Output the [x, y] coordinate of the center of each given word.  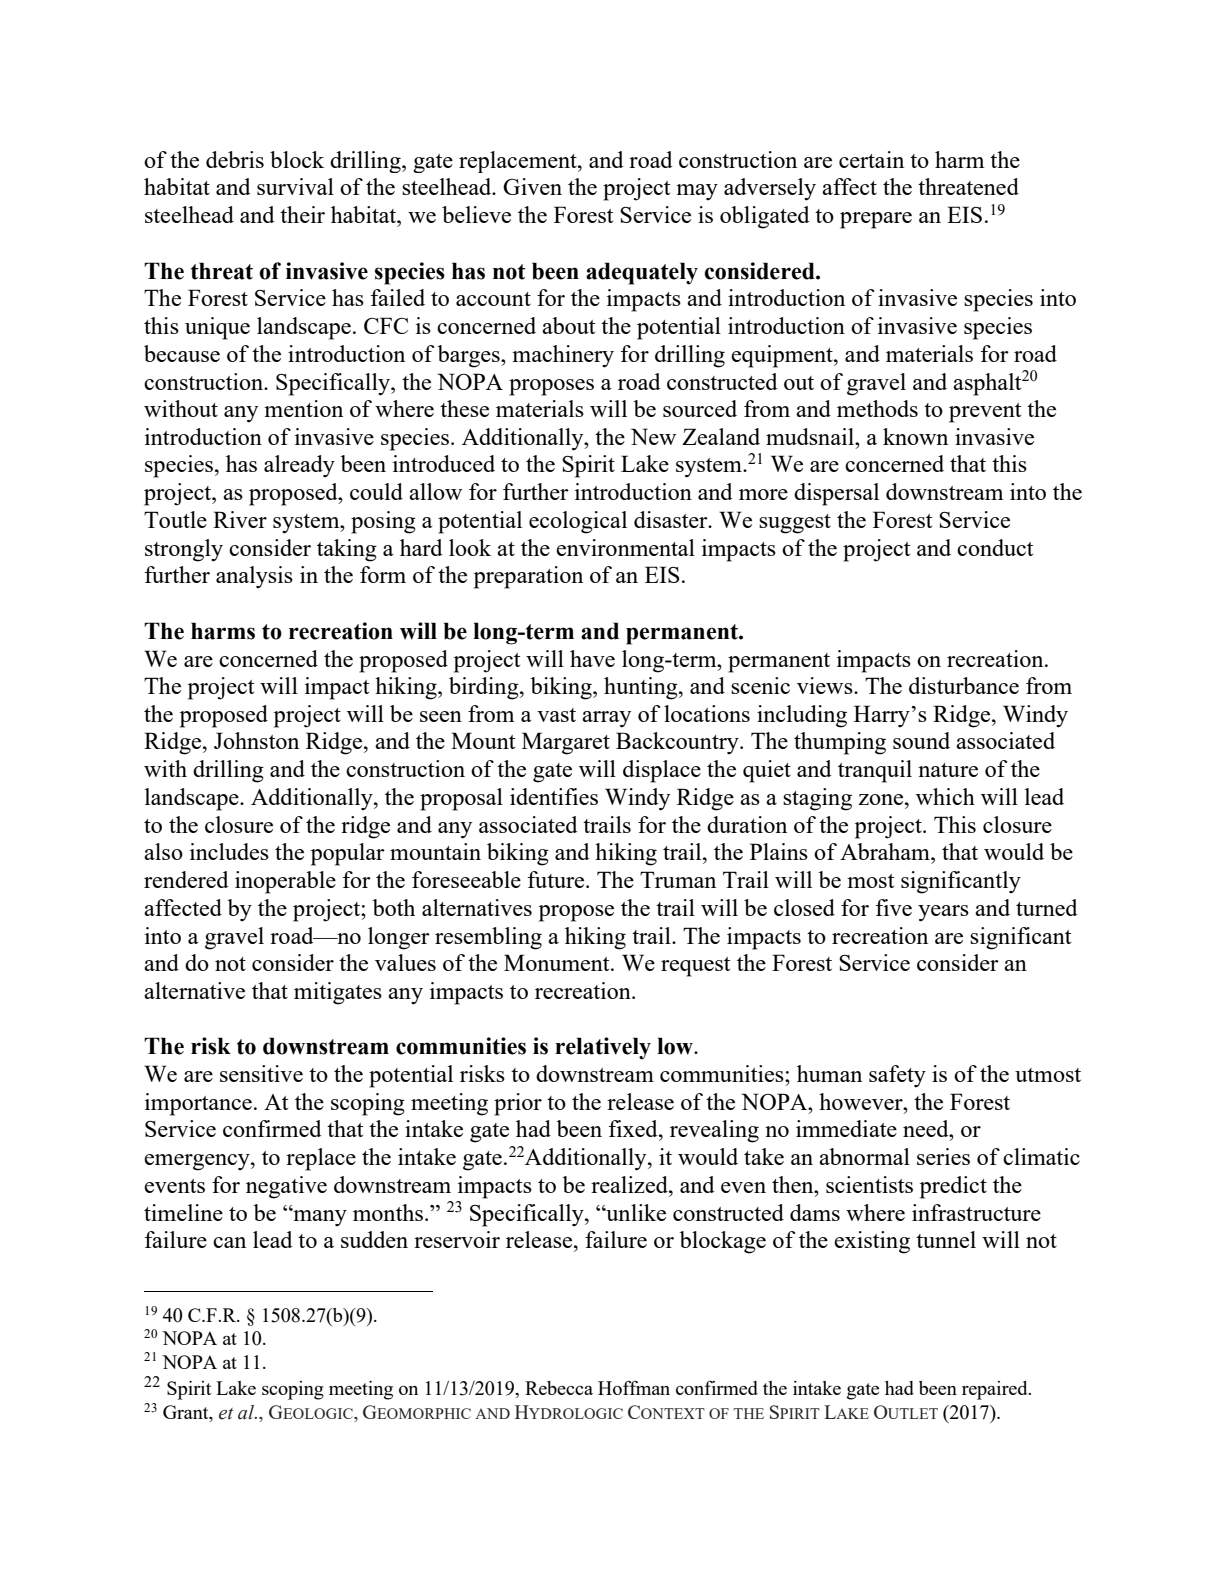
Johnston [256, 740]
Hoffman [634, 1387]
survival [295, 186]
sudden [374, 1239]
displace [662, 771]
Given [532, 186]
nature [948, 770]
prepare [876, 220]
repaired [996, 1390]
